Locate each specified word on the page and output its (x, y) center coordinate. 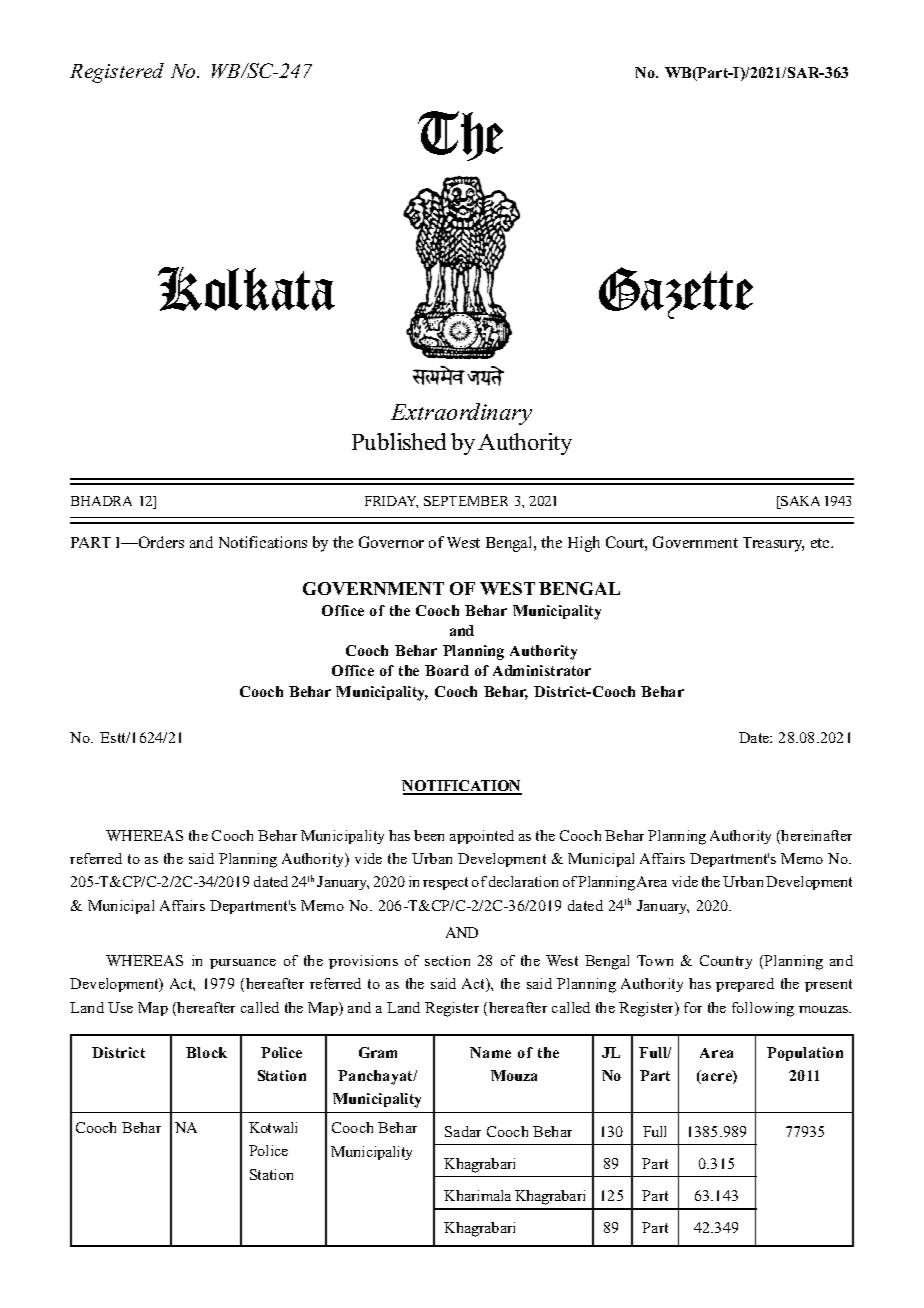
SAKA (799, 502)
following (763, 1009)
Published (399, 441)
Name (490, 1052)
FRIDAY (391, 502)
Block (206, 1052)
